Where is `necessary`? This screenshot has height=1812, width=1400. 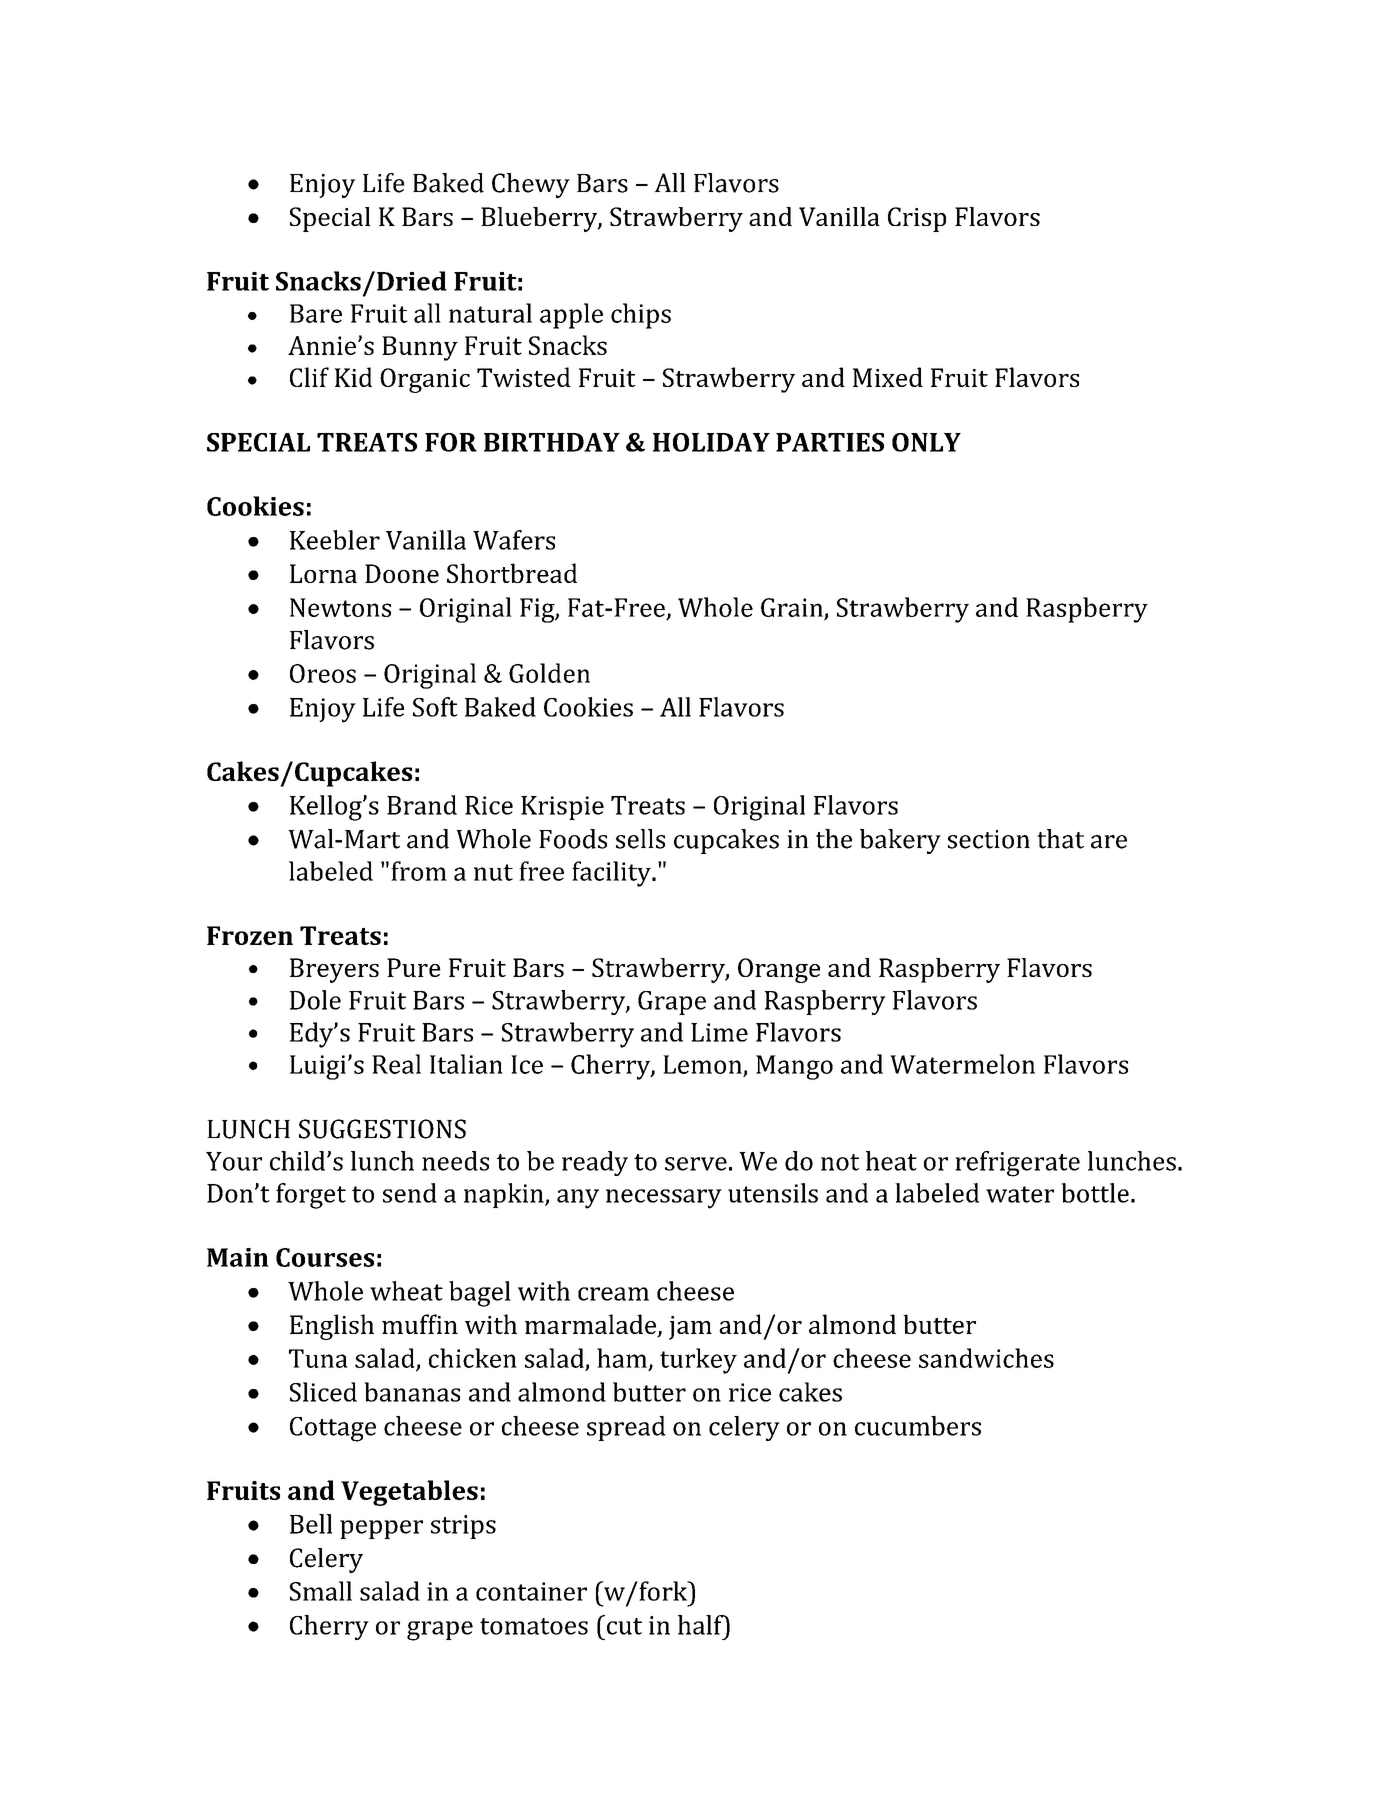
necessary is located at coordinates (664, 1199).
